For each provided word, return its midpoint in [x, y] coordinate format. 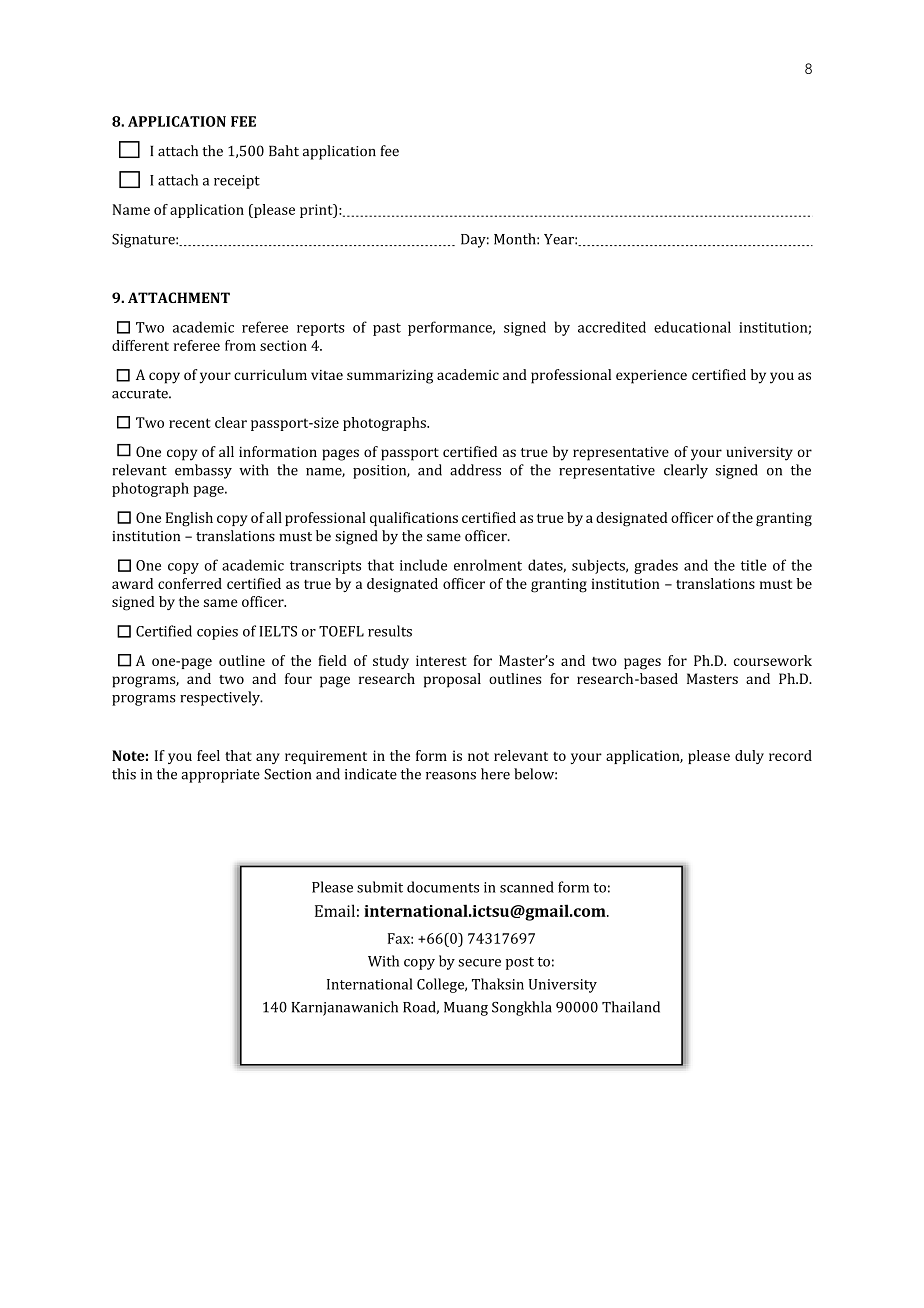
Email [335, 910]
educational [692, 327]
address [475, 470]
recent [190, 423]
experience [651, 377]
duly [749, 757]
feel [208, 755]
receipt [237, 182]
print [317, 211]
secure [479, 963]
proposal [452, 680]
